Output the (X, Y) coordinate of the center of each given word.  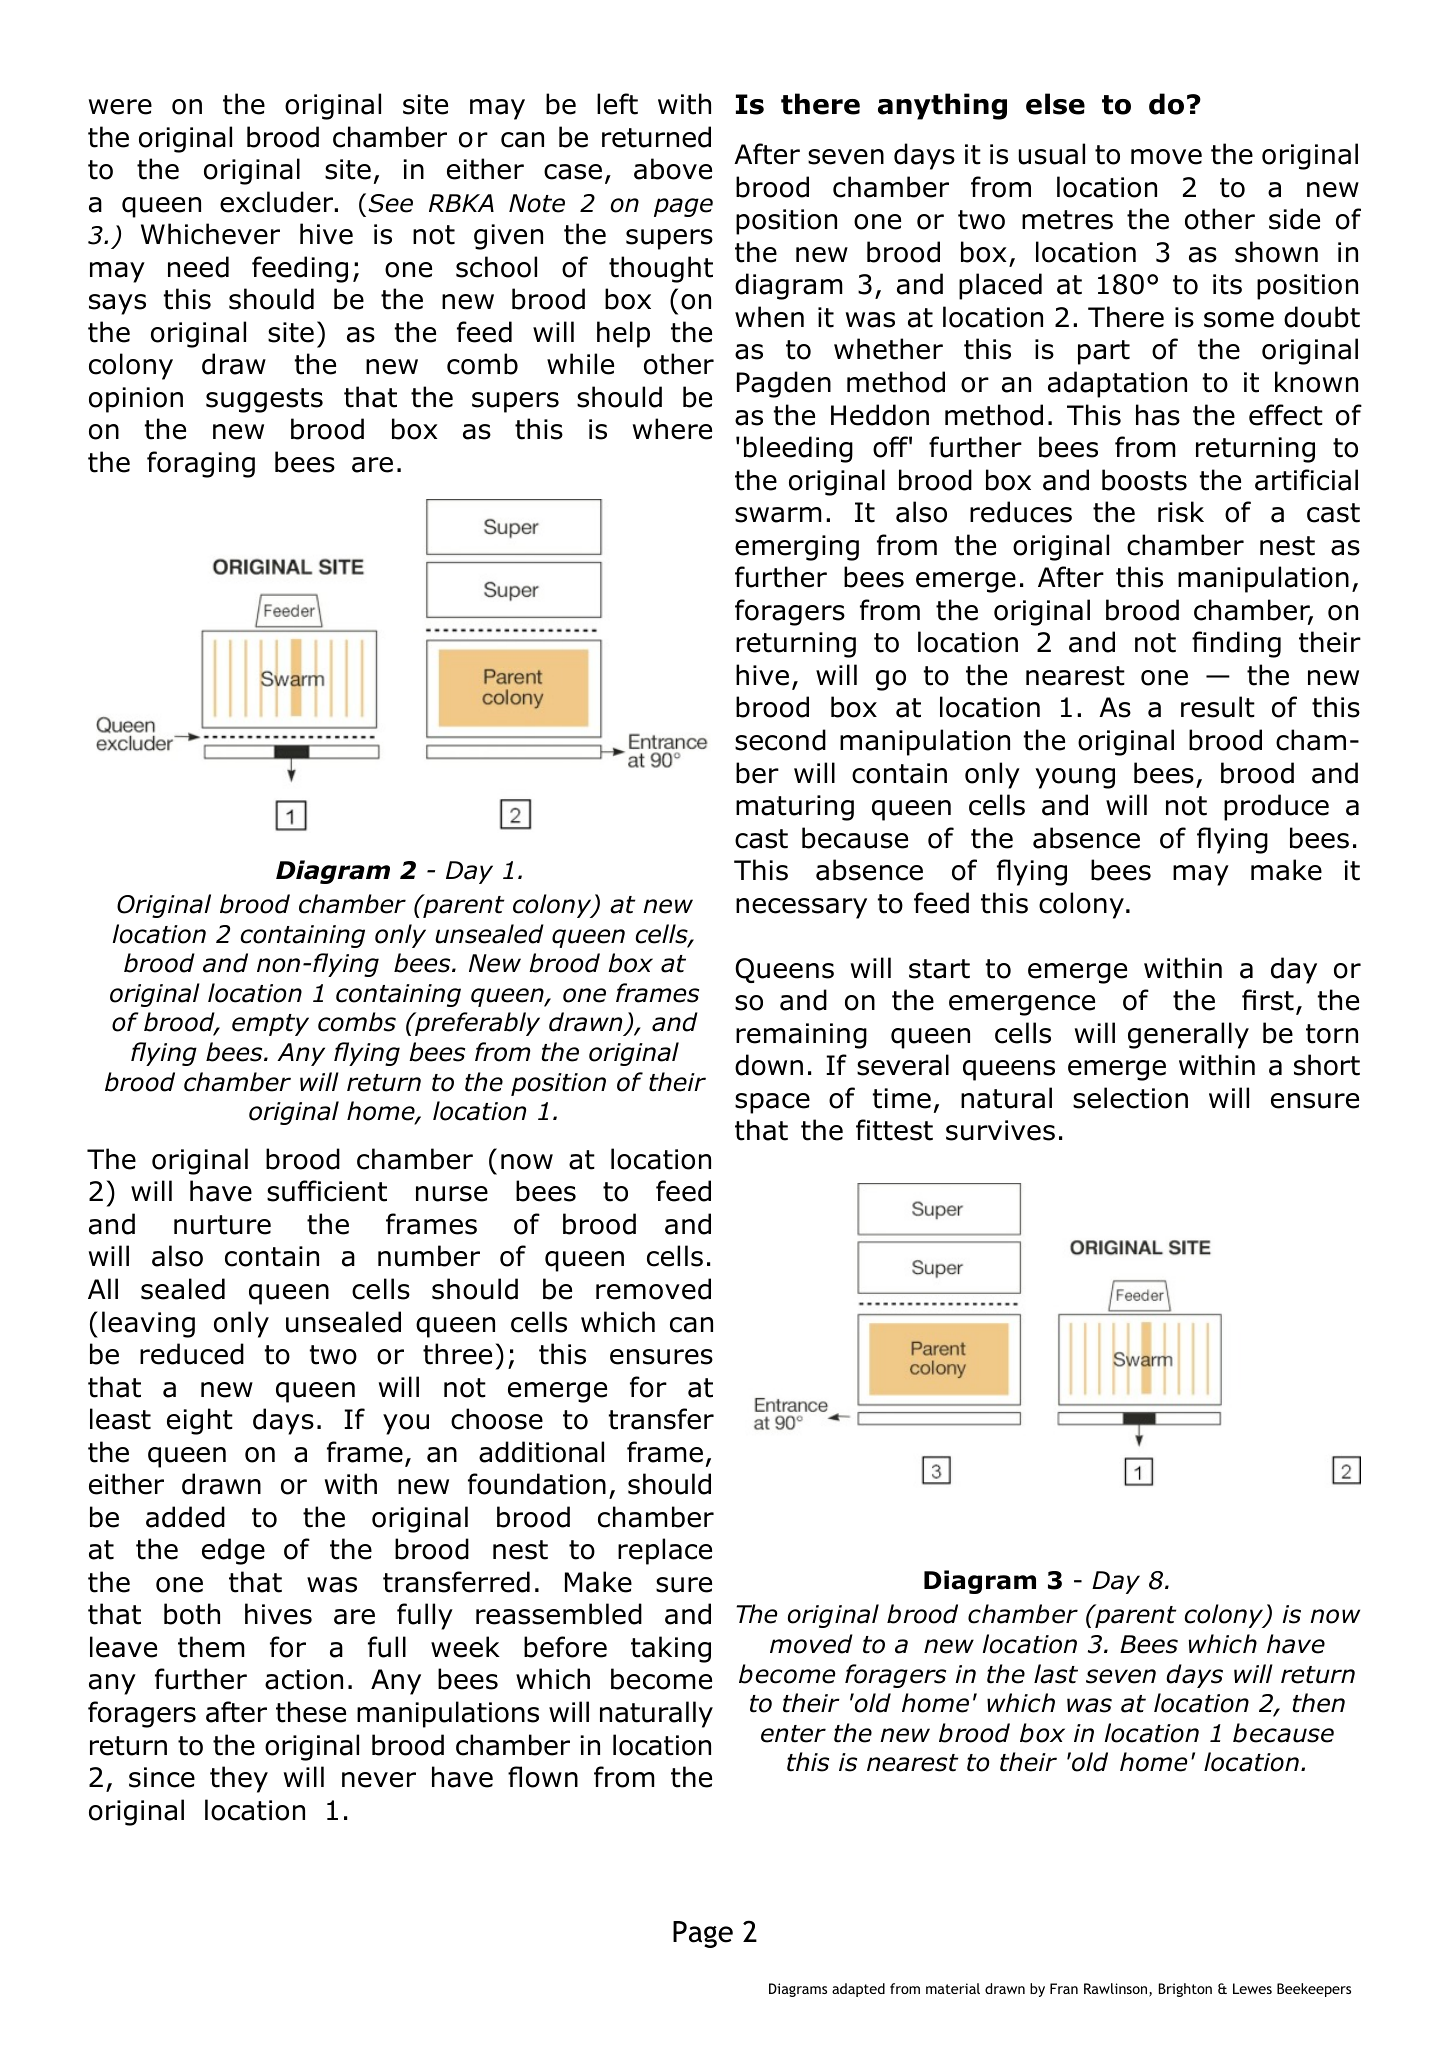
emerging (797, 548)
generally (1188, 1035)
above (673, 169)
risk (1181, 512)
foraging (201, 464)
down (769, 1065)
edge (233, 1551)
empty (270, 1025)
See (390, 203)
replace (665, 1551)
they (239, 1779)
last (1056, 1674)
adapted (858, 1990)
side (1294, 219)
